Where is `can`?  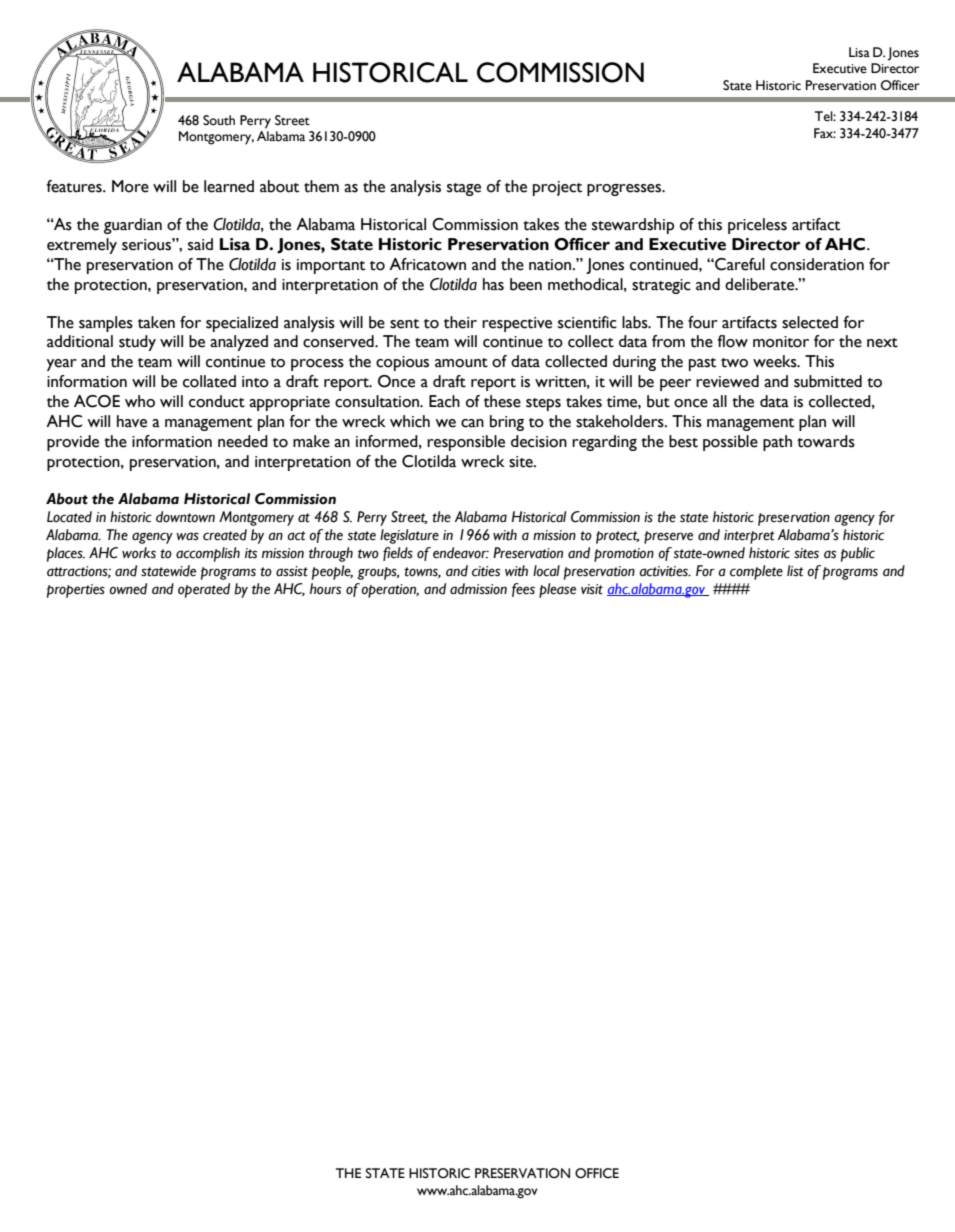
can is located at coordinates (472, 423).
